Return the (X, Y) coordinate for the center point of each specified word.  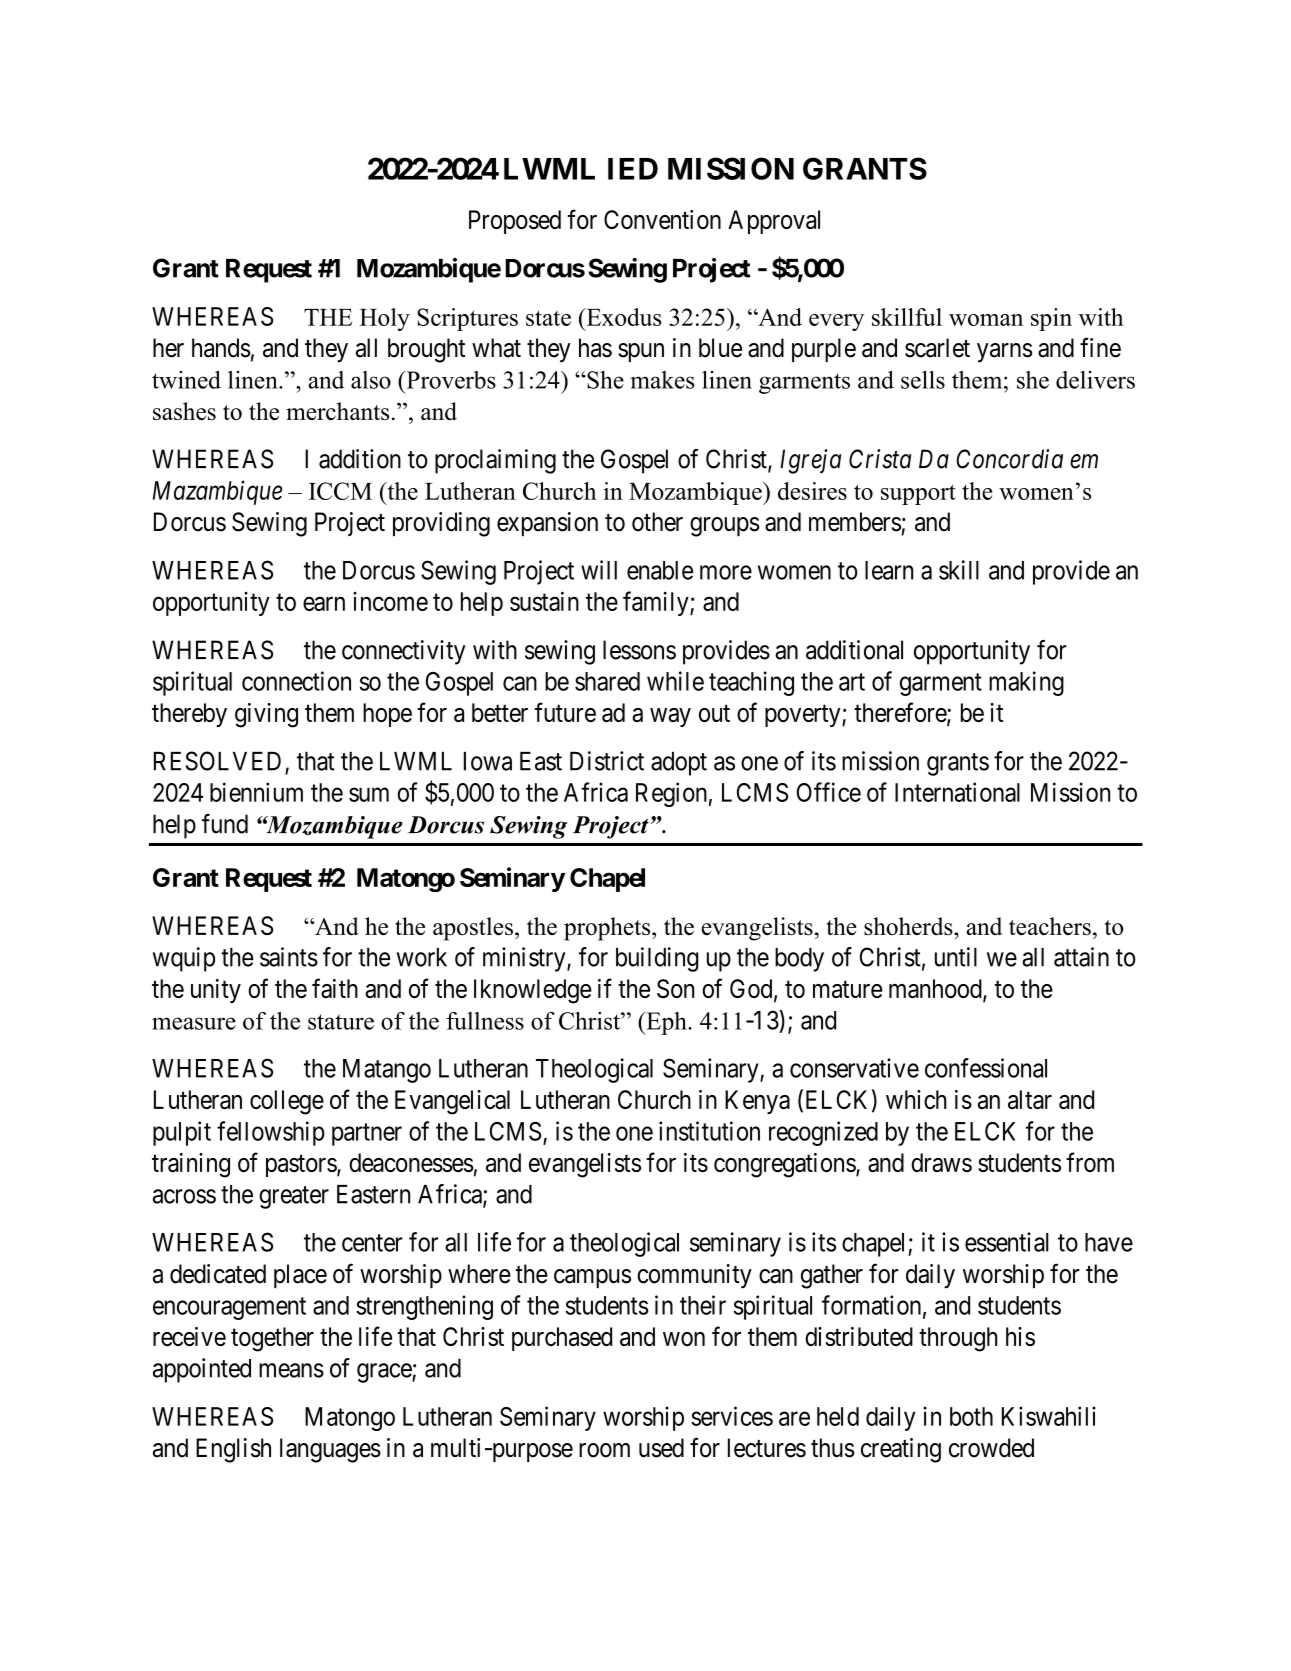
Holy (385, 319)
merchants (337, 411)
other (657, 522)
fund (225, 824)
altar (1030, 1099)
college (287, 1102)
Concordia (1010, 459)
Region (671, 794)
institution (709, 1131)
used (661, 1448)
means (291, 1370)
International (957, 792)
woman (986, 320)
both (971, 1416)
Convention (662, 219)
